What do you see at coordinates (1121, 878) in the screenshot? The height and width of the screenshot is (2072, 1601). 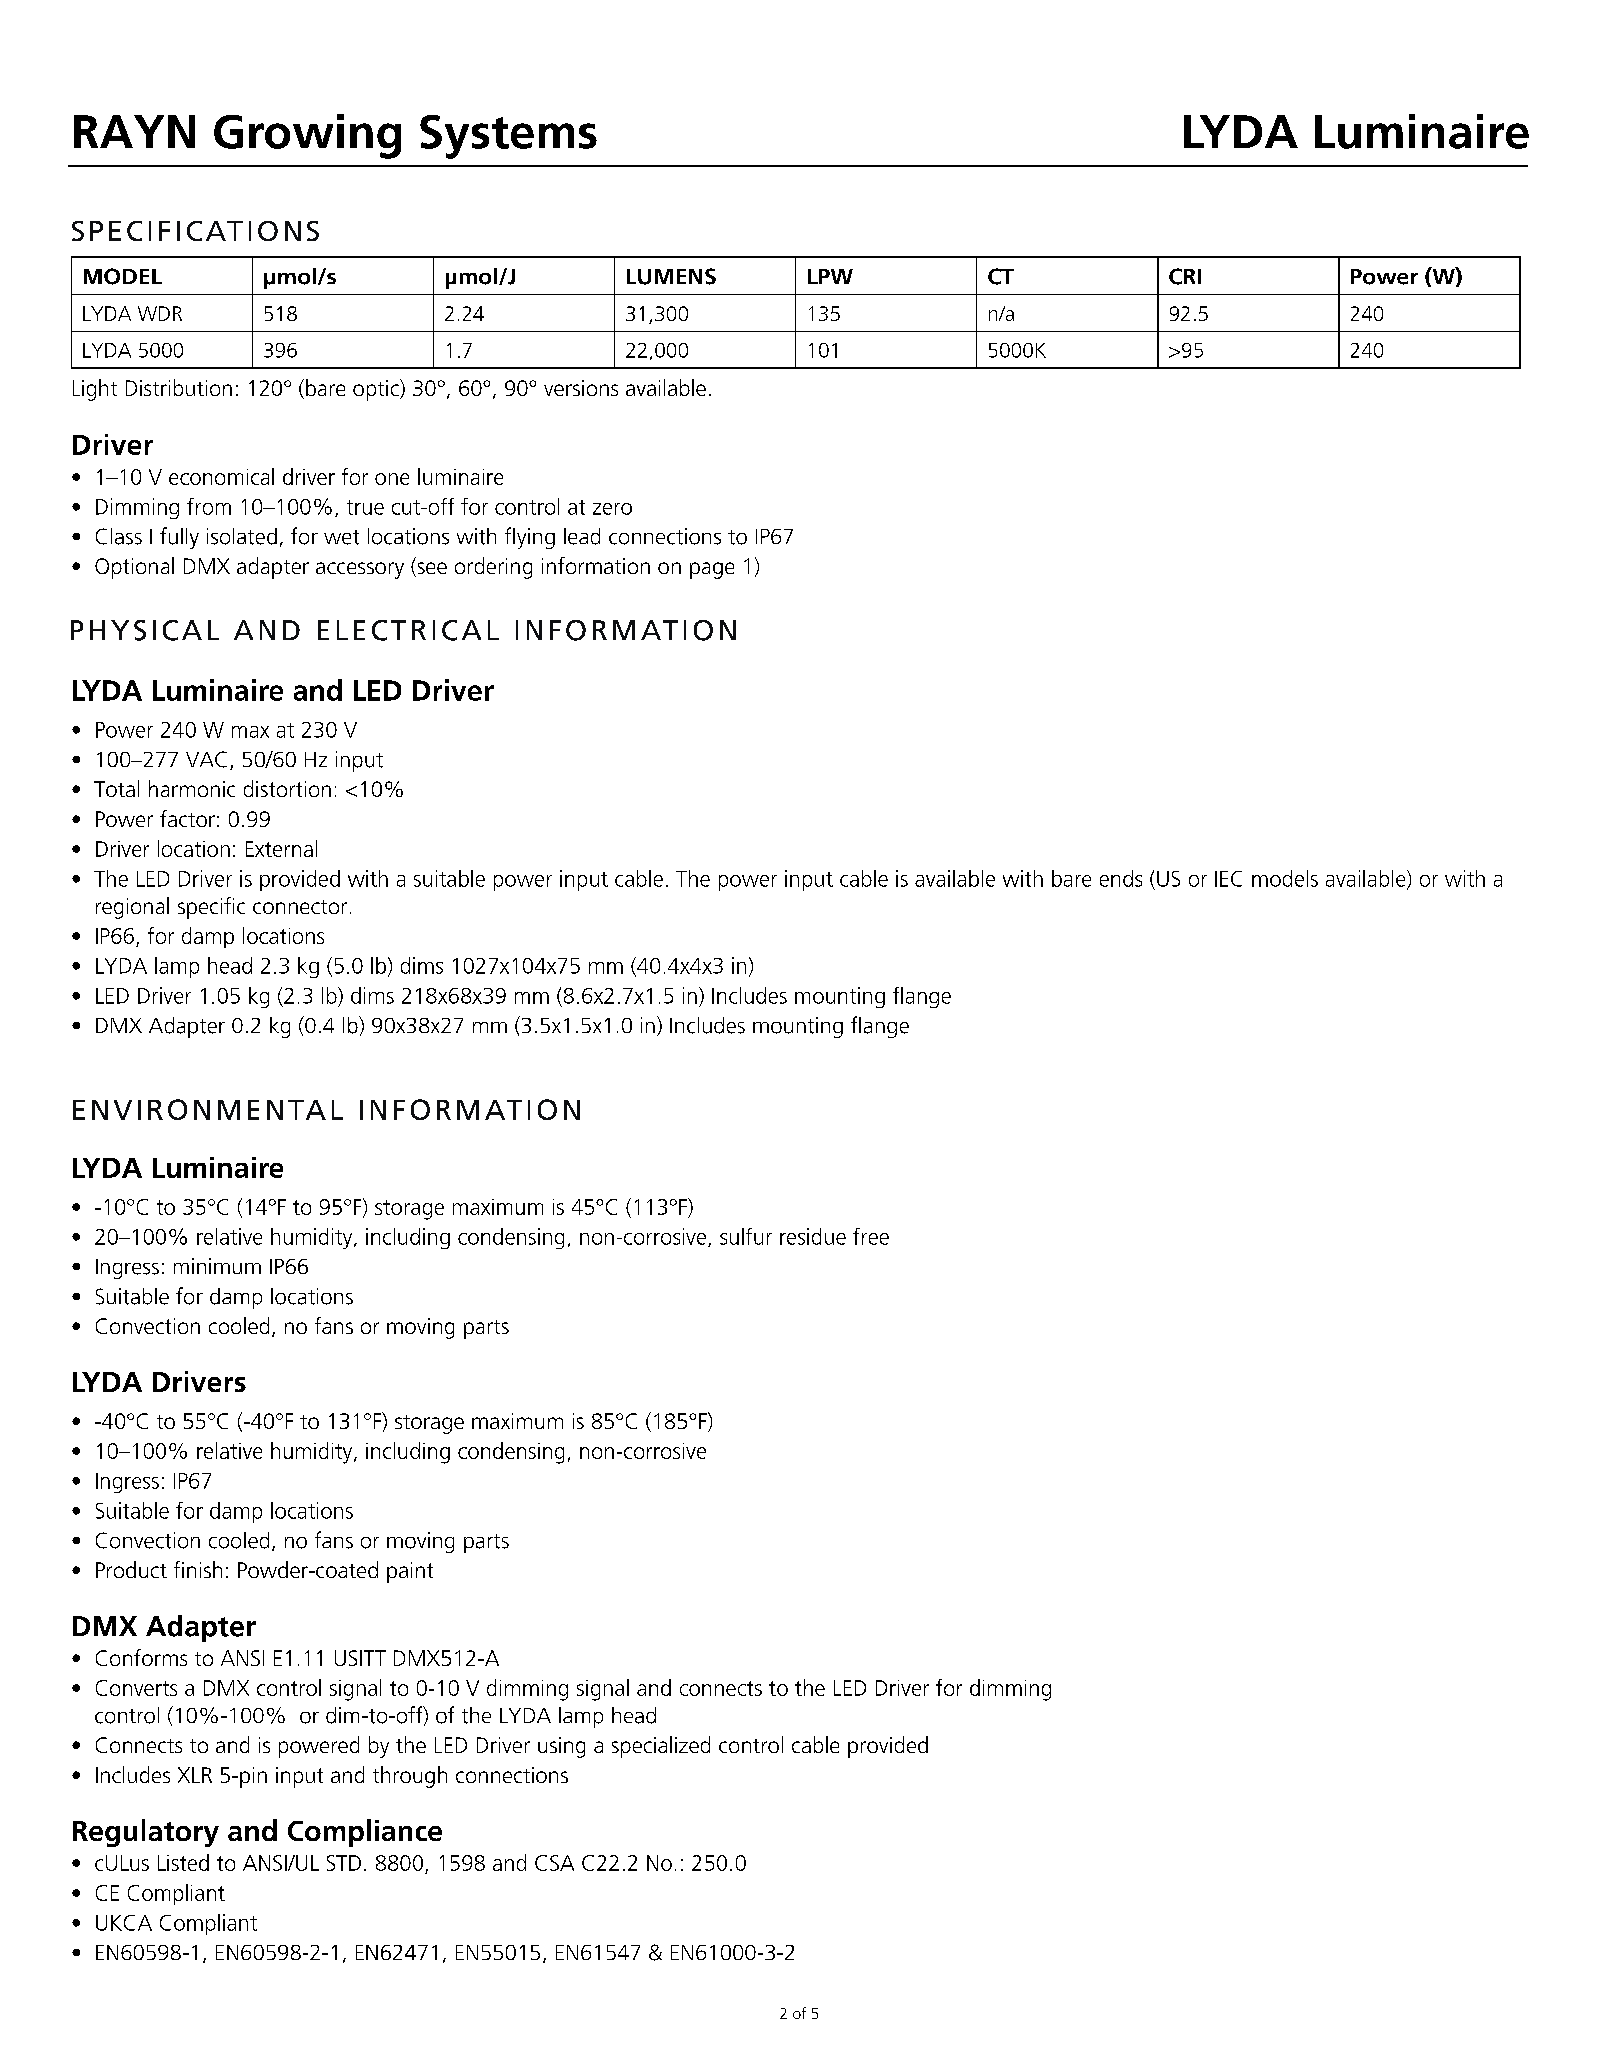 I see `ends` at bounding box center [1121, 878].
